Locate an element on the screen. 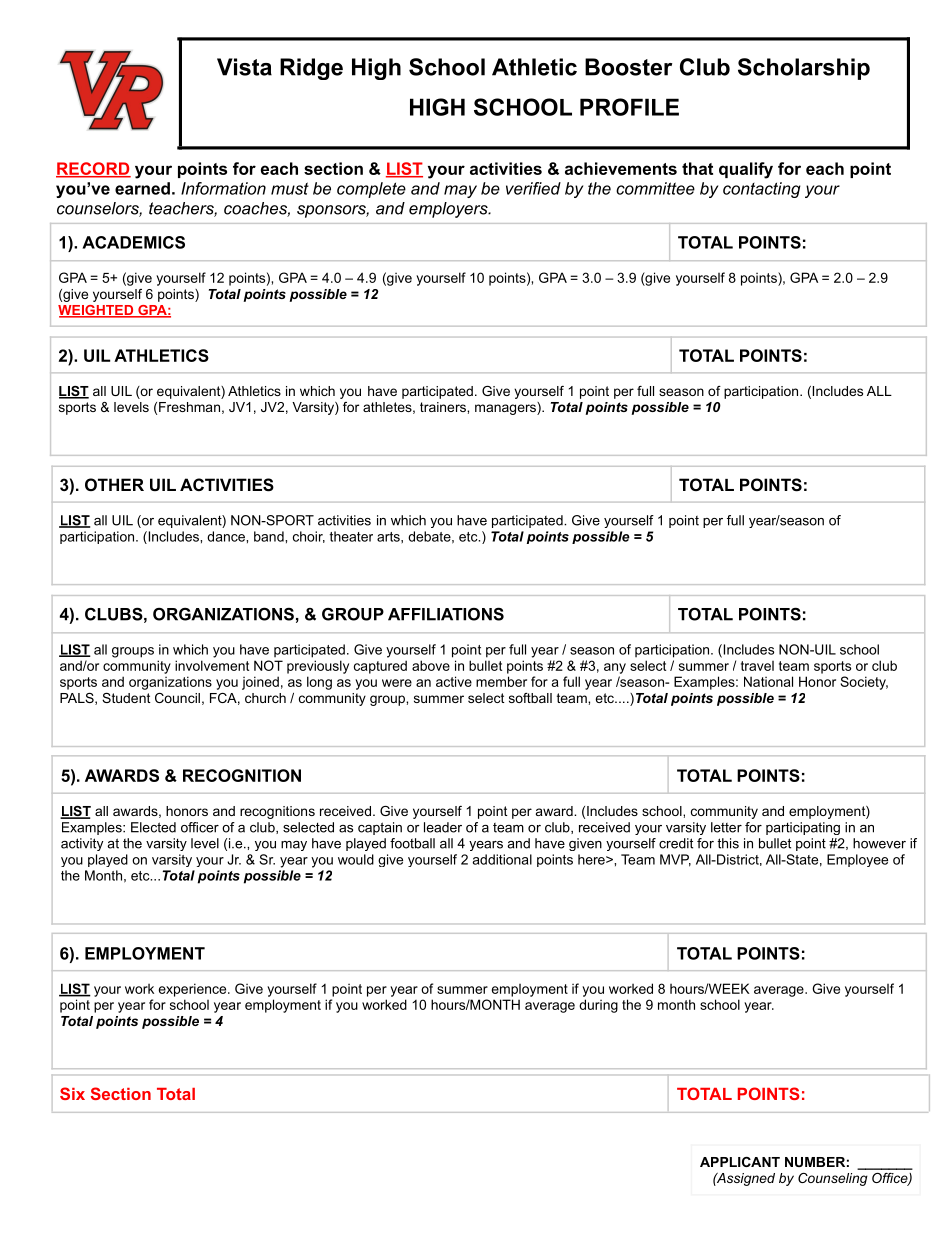  Scholarship is located at coordinates (804, 69).
